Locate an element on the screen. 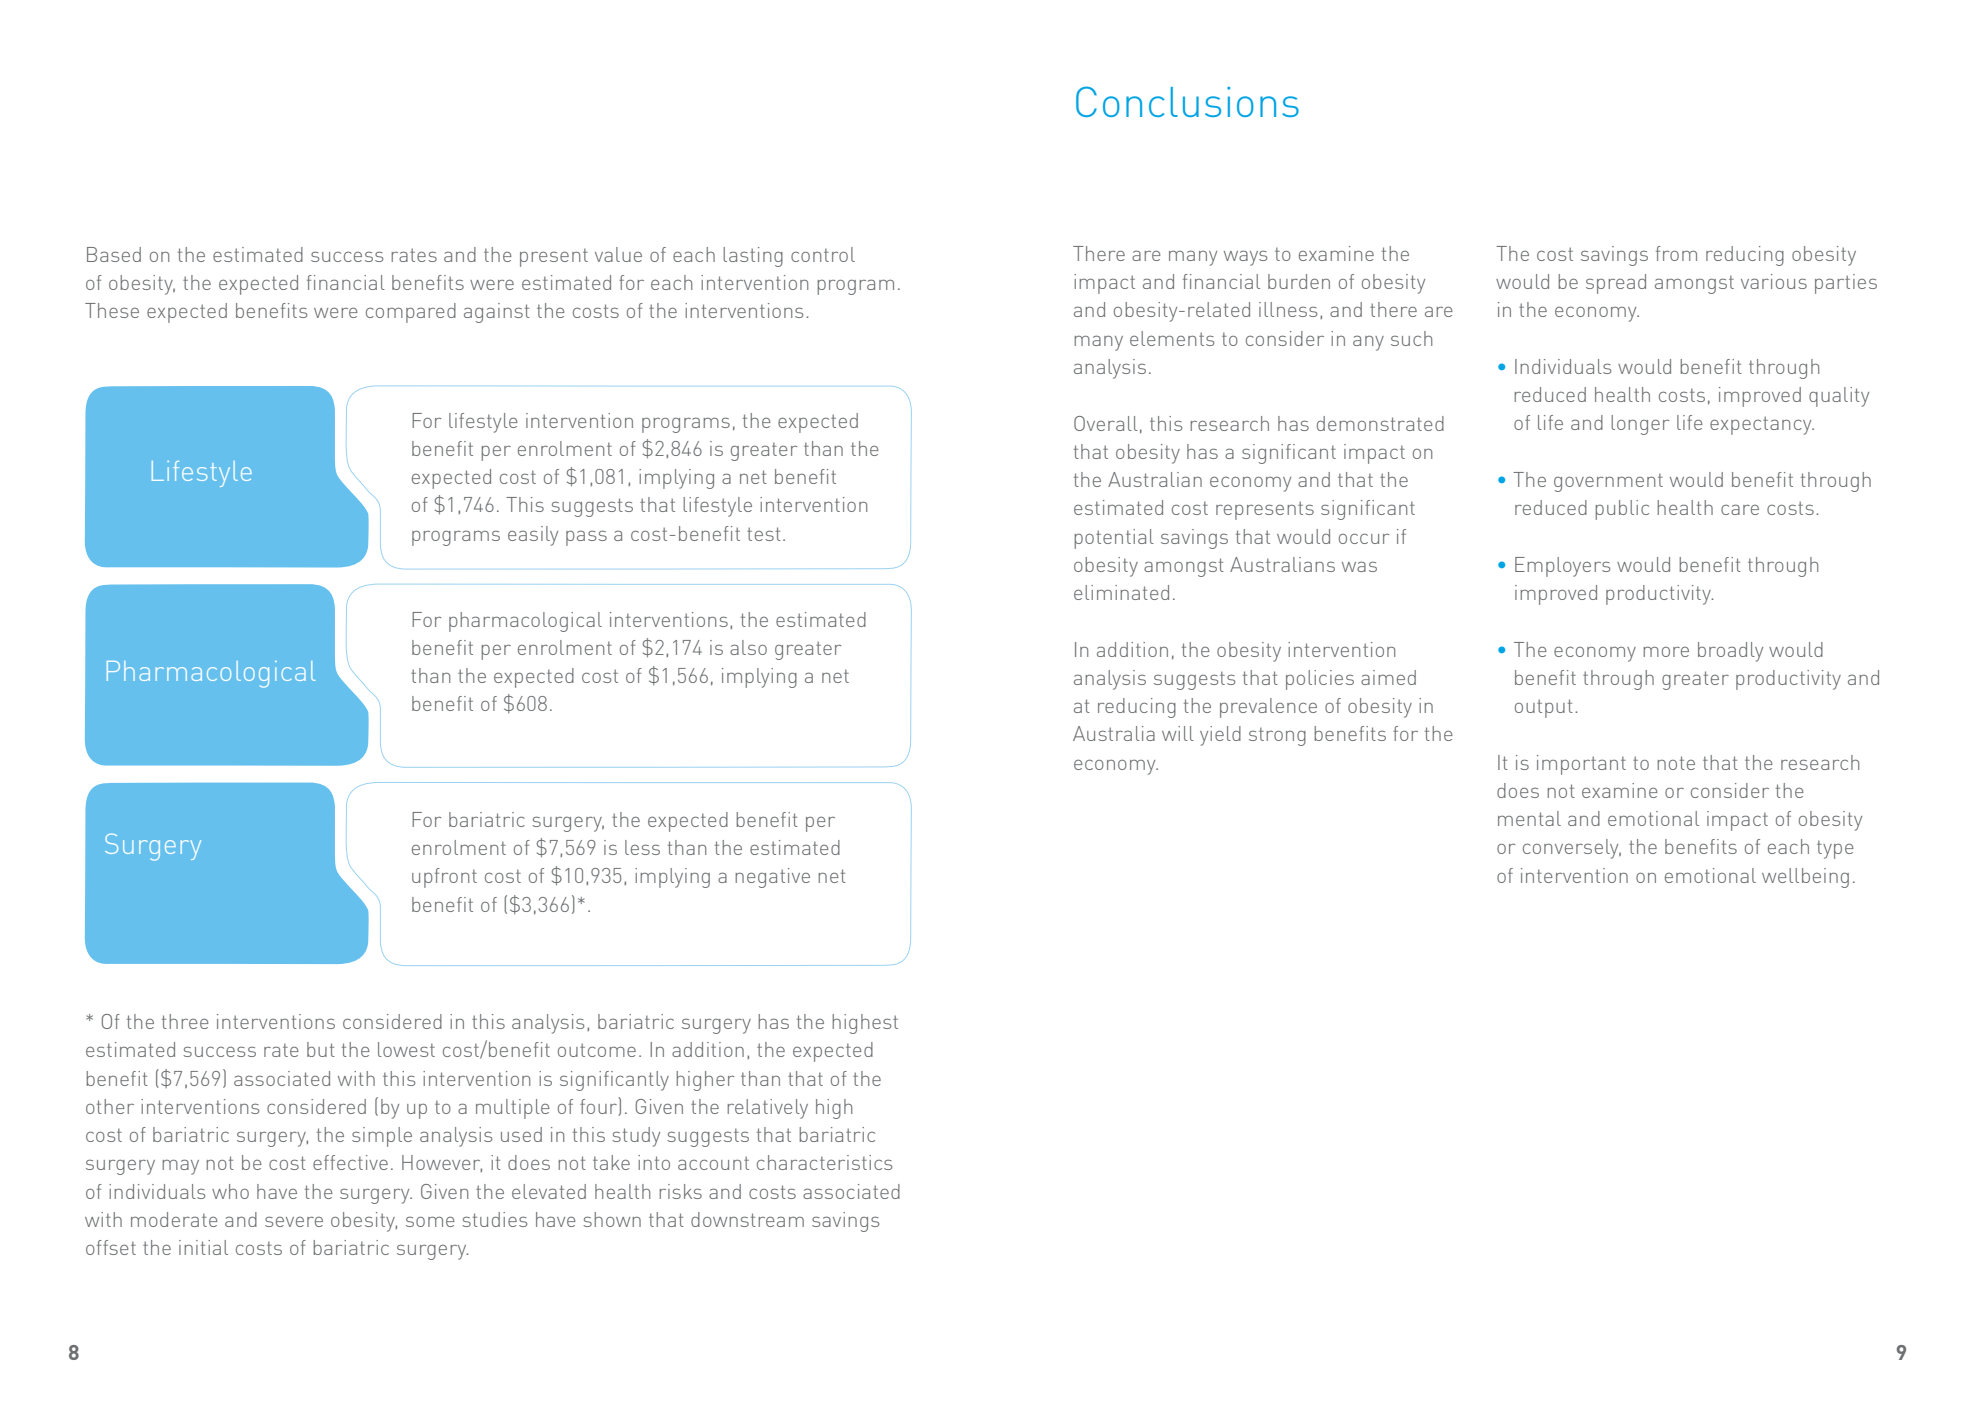 The image size is (1976, 1402). will is located at coordinates (1178, 733).
